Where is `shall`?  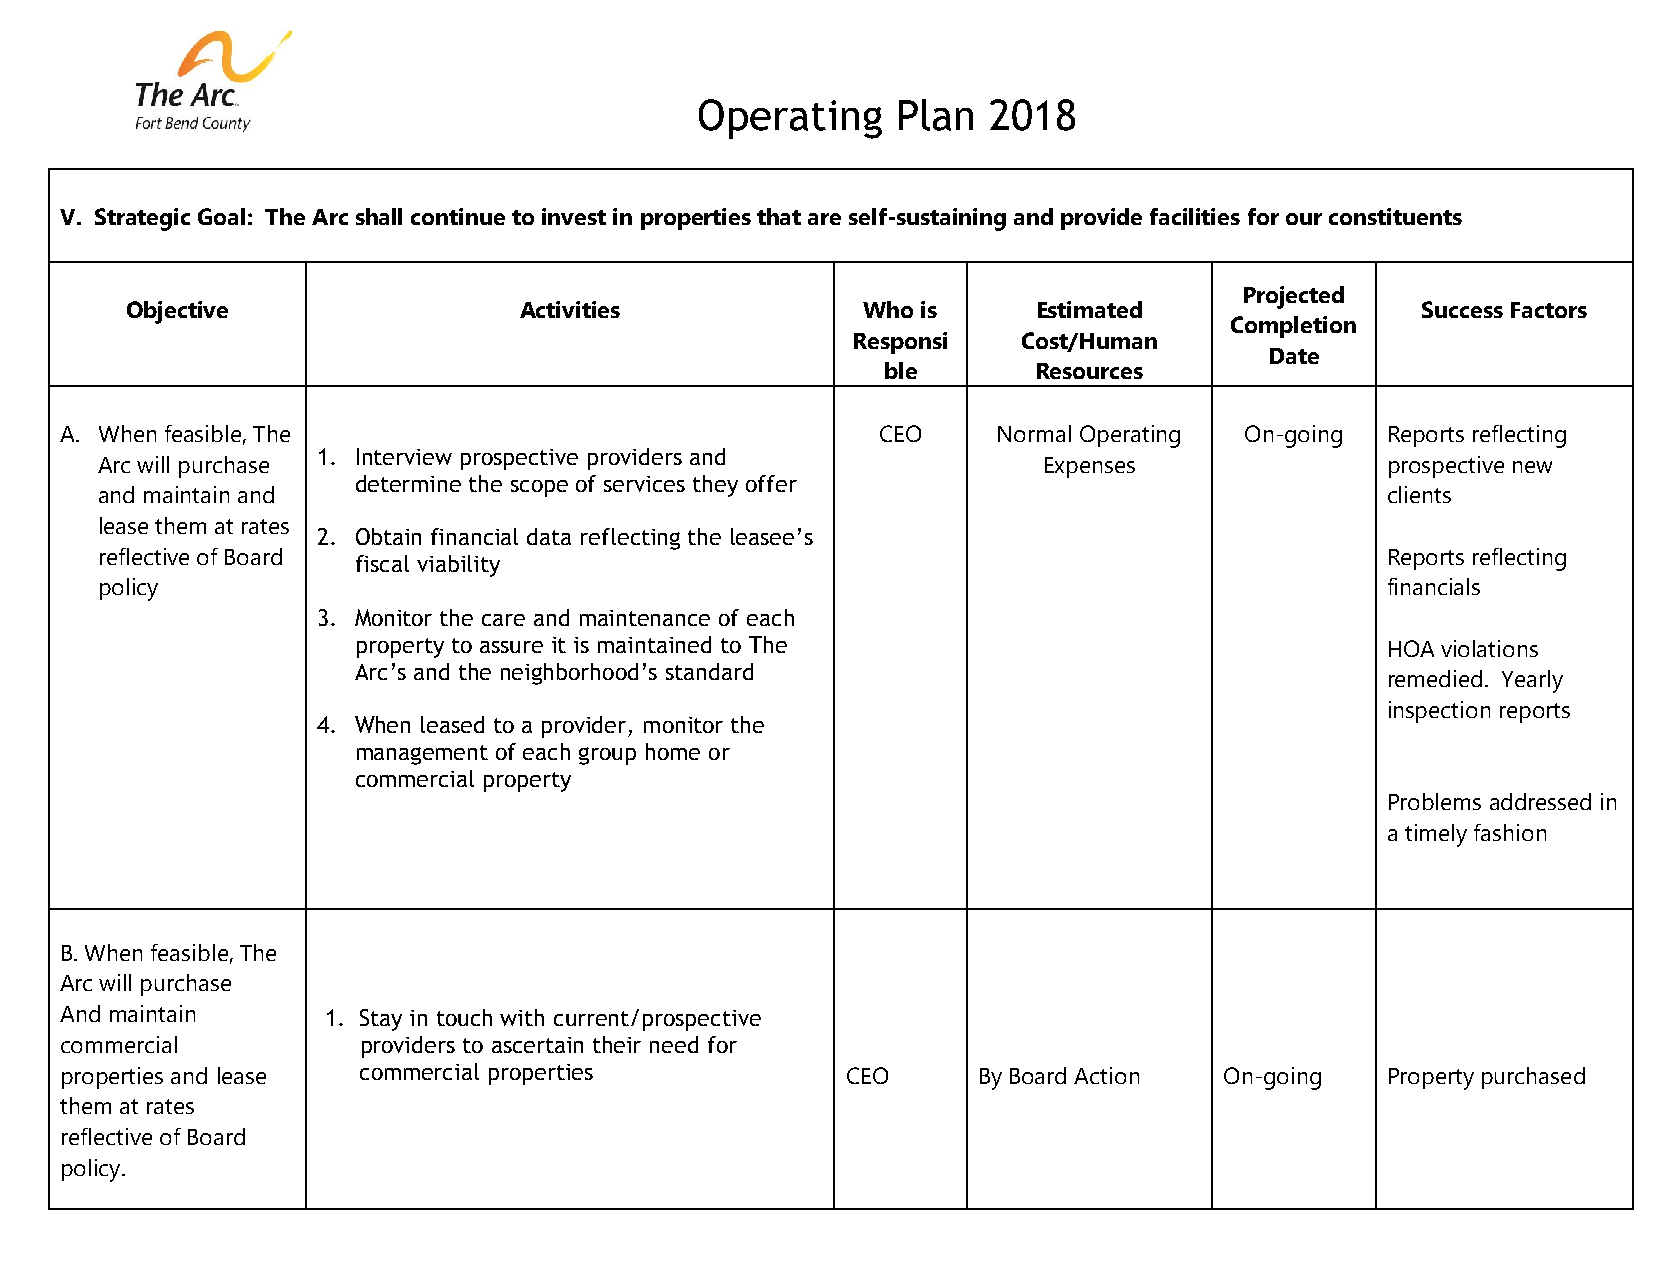
shall is located at coordinates (379, 216).
